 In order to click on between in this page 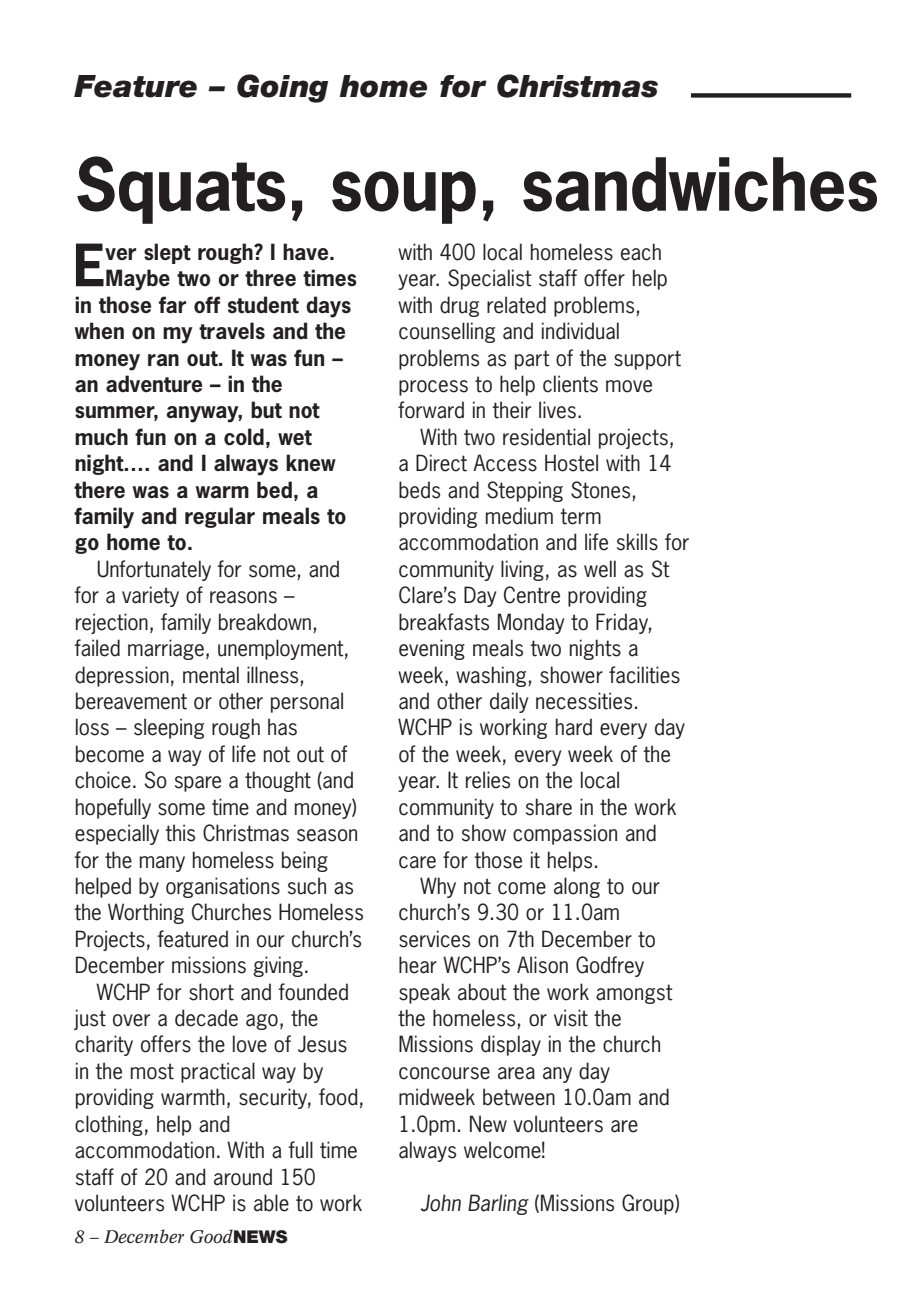, I will do `click(519, 1097)`.
